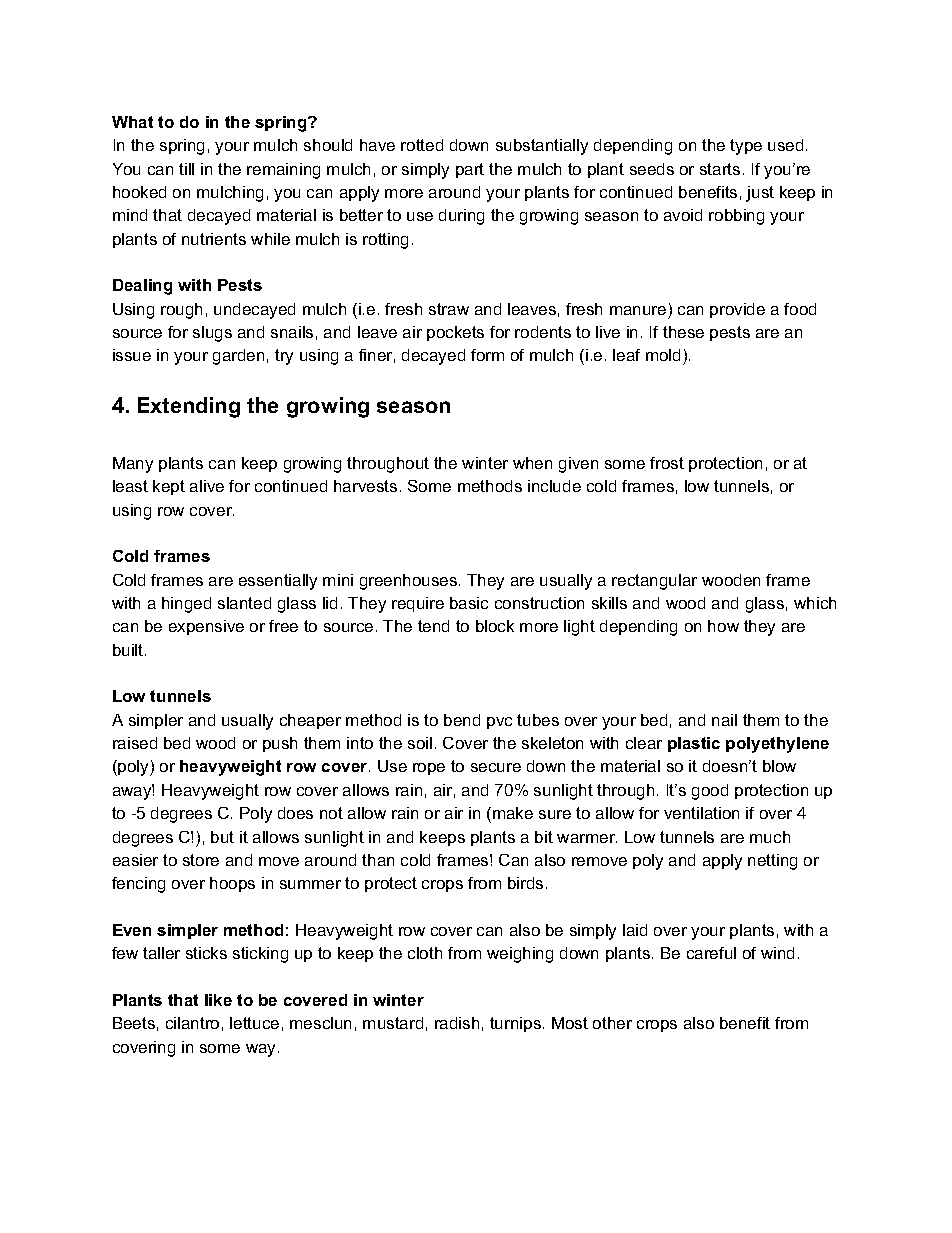 This document has width=952, height=1233. I want to click on part, so click(470, 170).
